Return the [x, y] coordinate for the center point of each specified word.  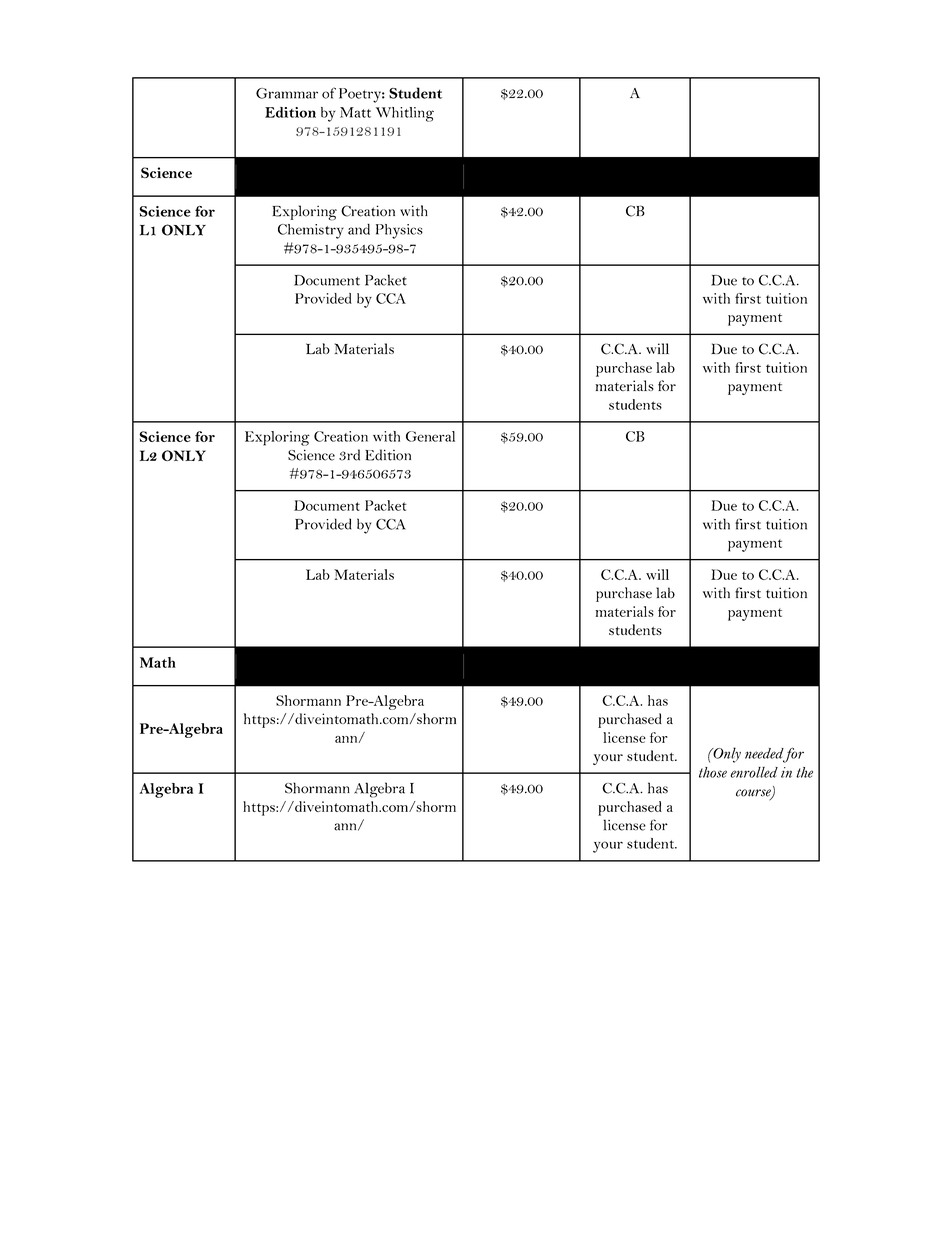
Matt [355, 112]
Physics [399, 231]
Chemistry [311, 231]
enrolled [754, 772]
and [359, 229]
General [430, 436]
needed [764, 754]
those [713, 772]
